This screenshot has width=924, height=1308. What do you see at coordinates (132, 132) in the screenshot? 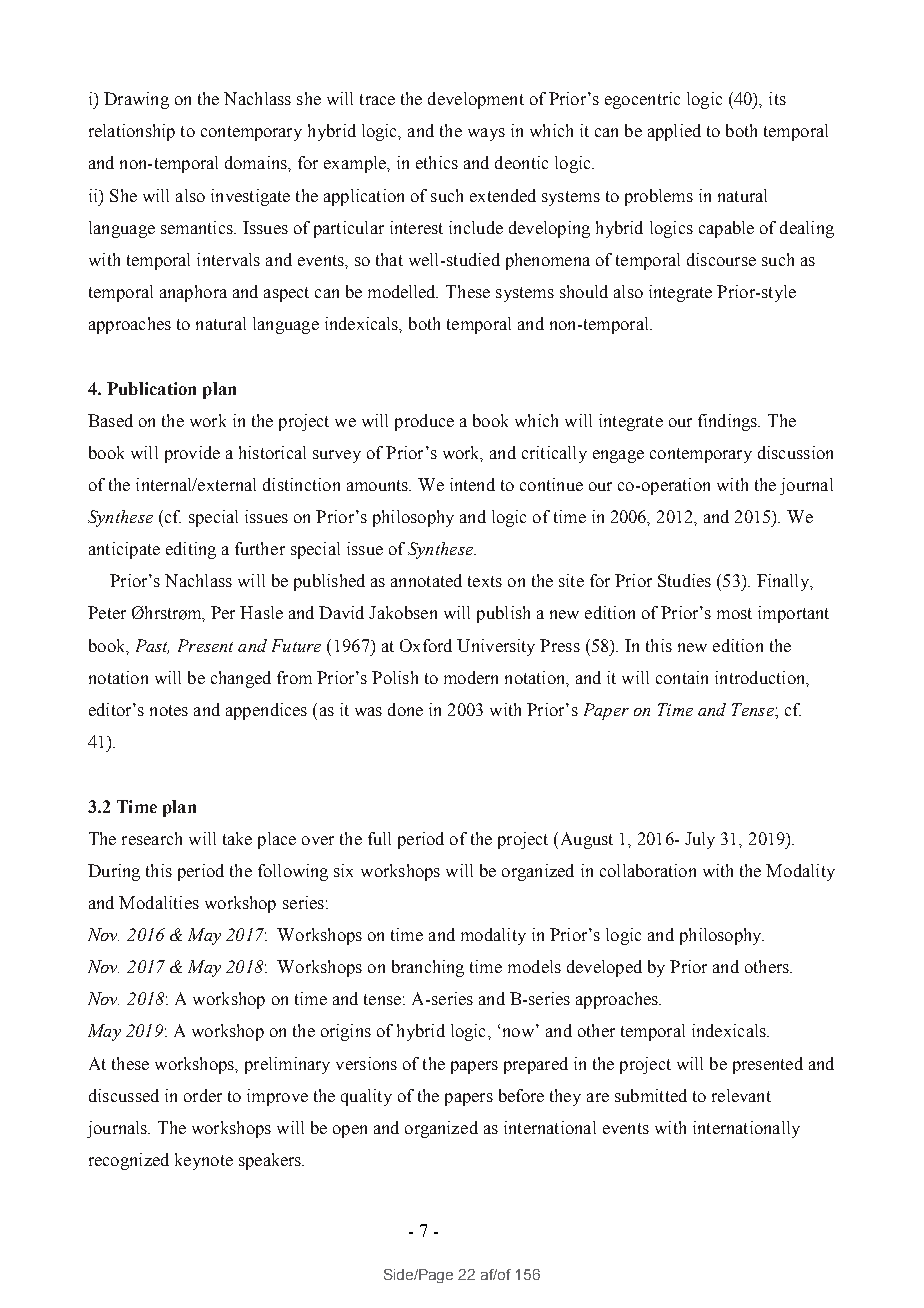
I see `relationship` at bounding box center [132, 132].
